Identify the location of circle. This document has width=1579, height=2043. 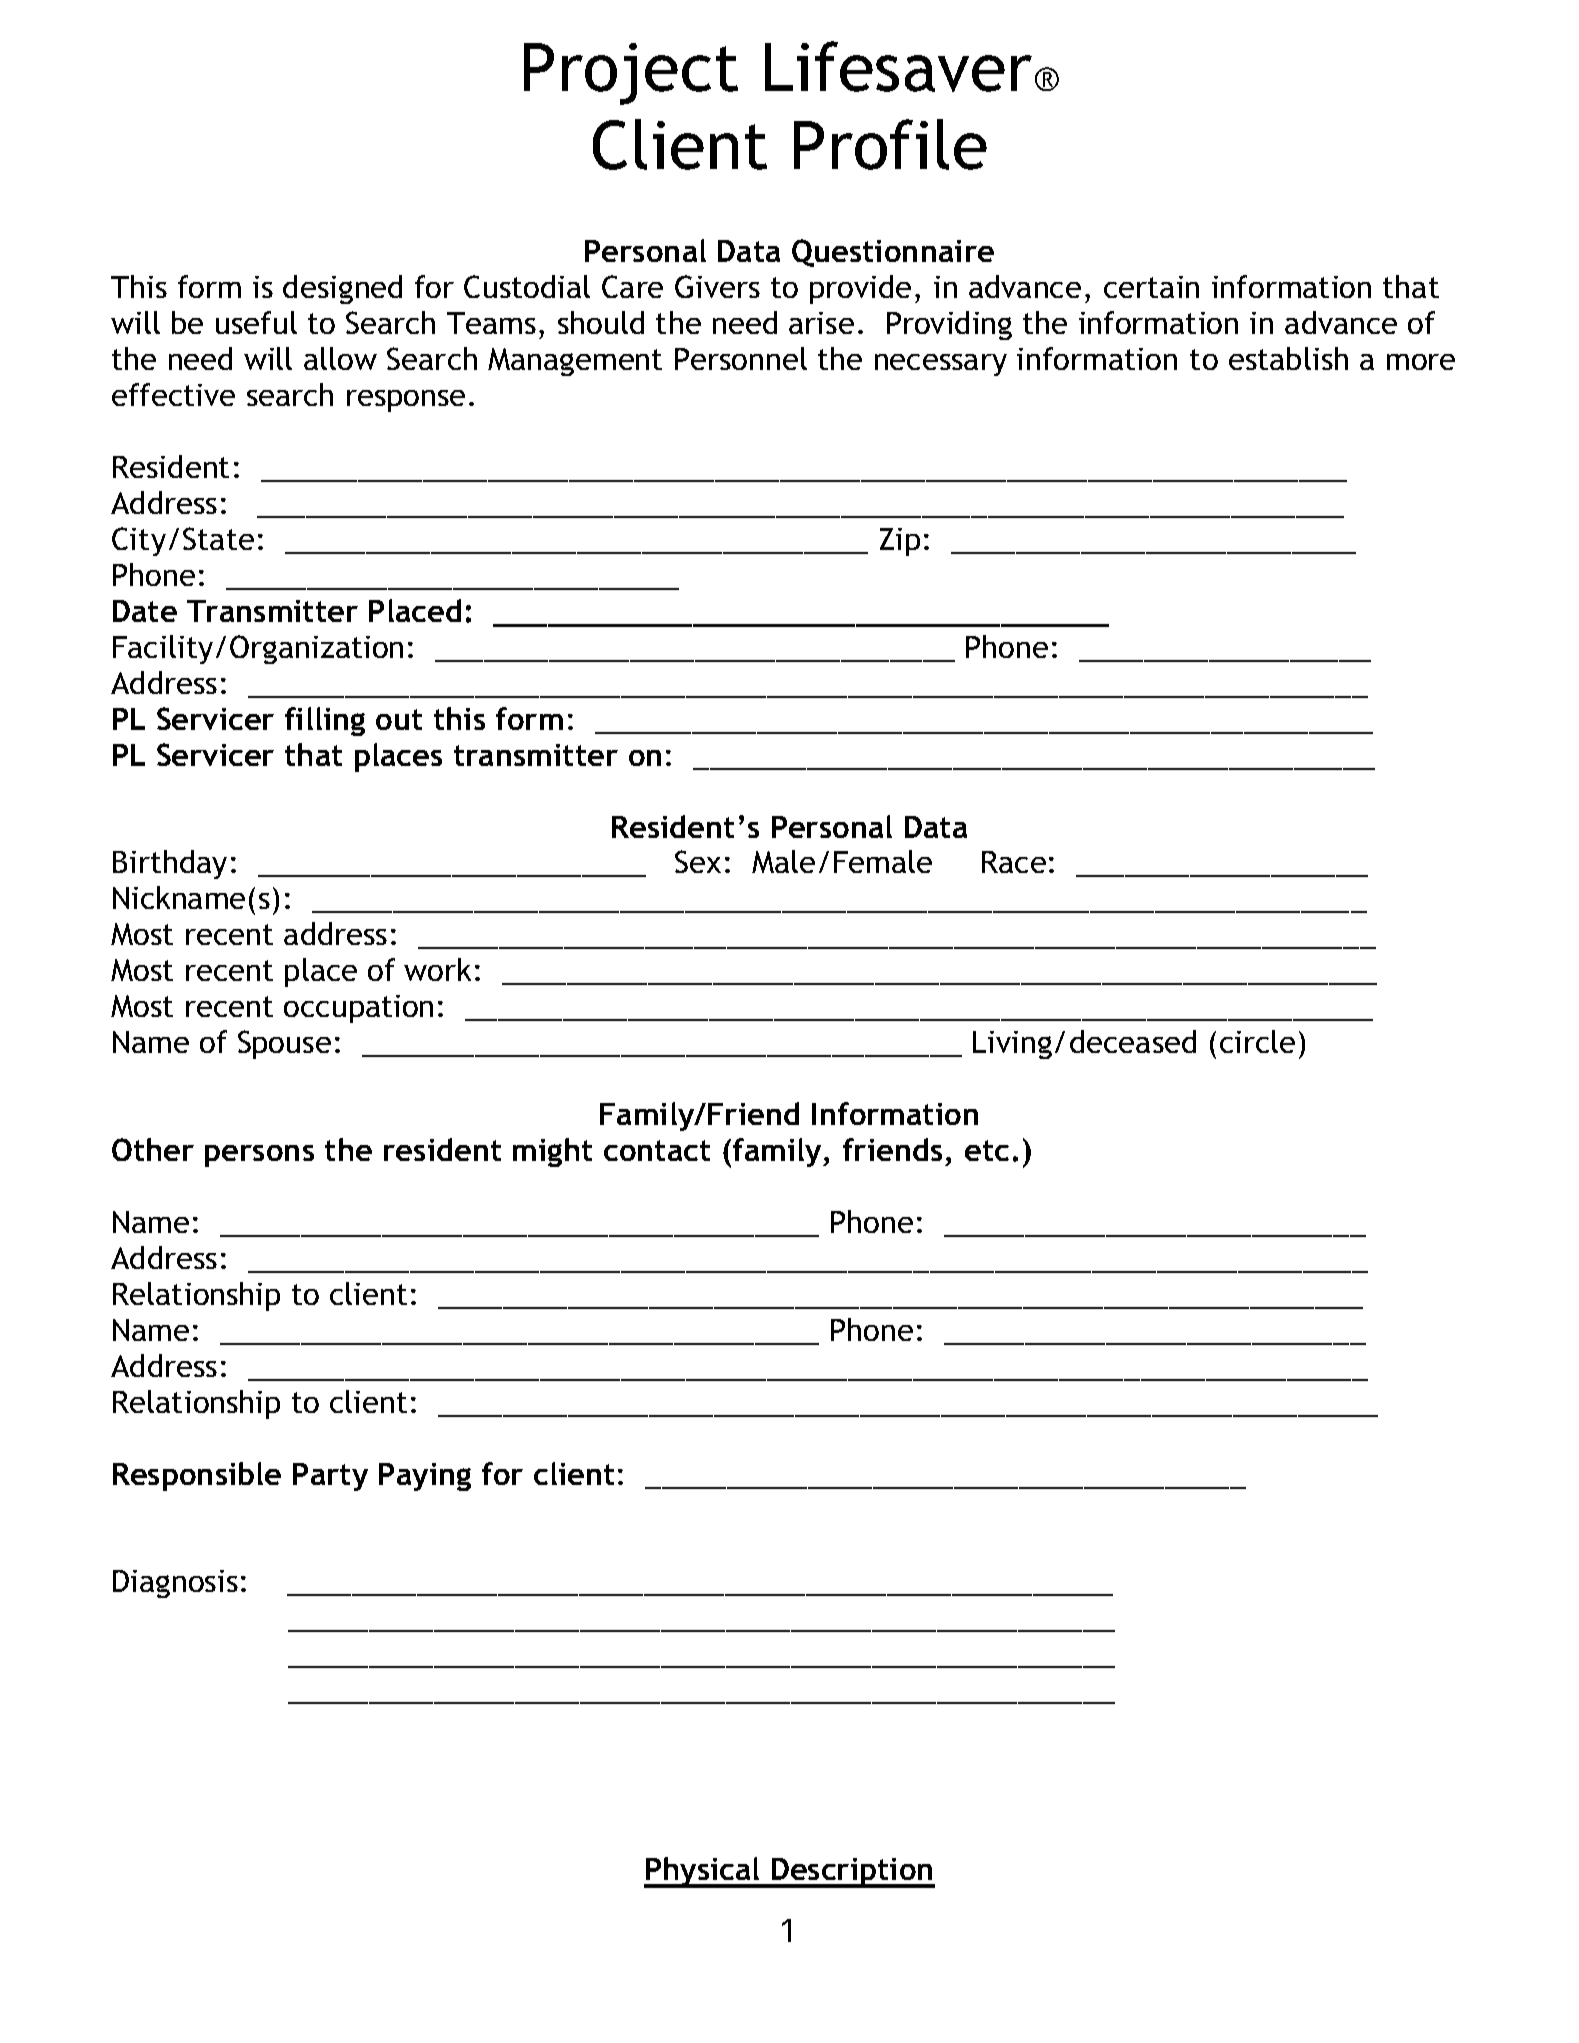
(1257, 1041).
